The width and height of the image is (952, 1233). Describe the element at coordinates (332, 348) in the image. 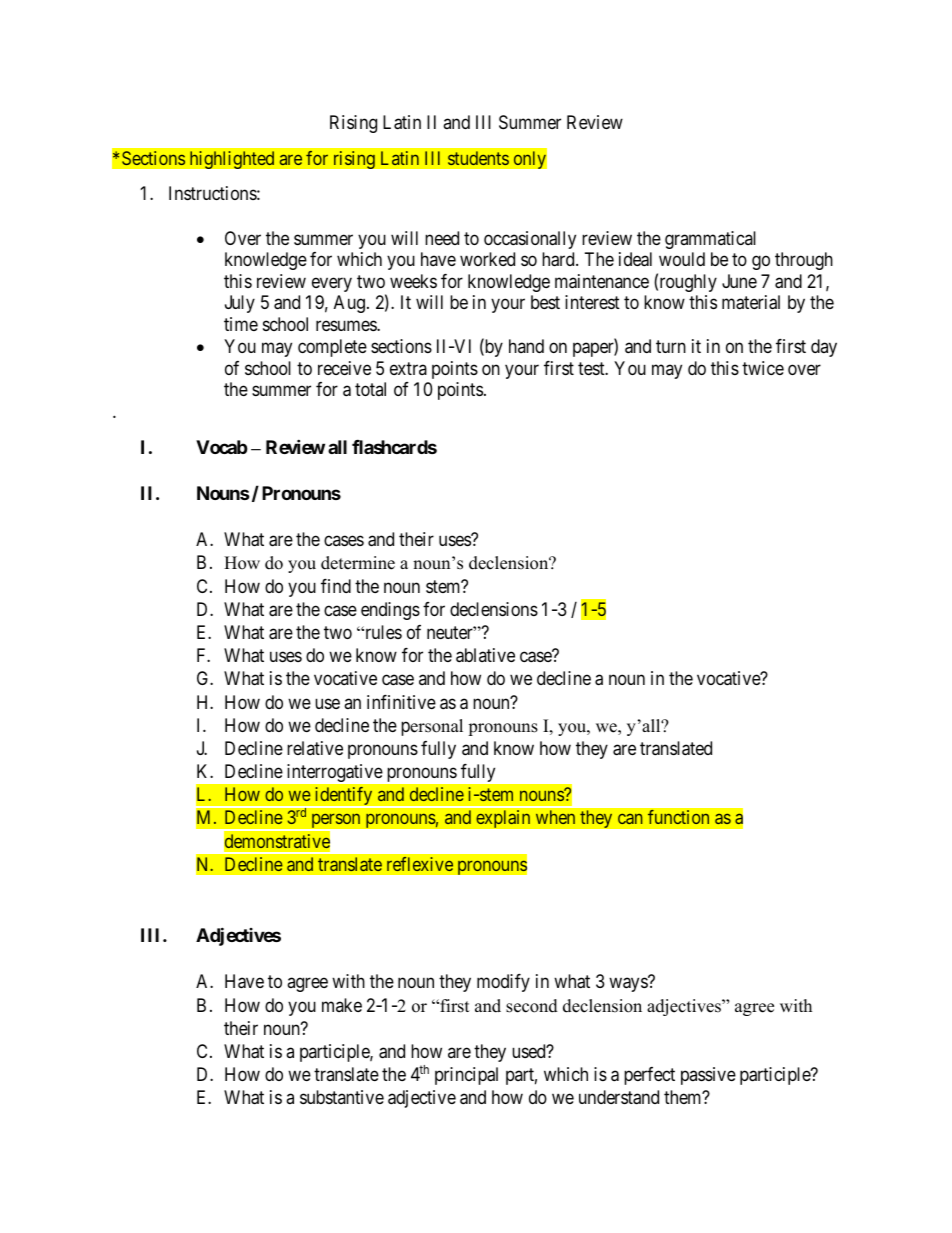

I see `complete` at that location.
